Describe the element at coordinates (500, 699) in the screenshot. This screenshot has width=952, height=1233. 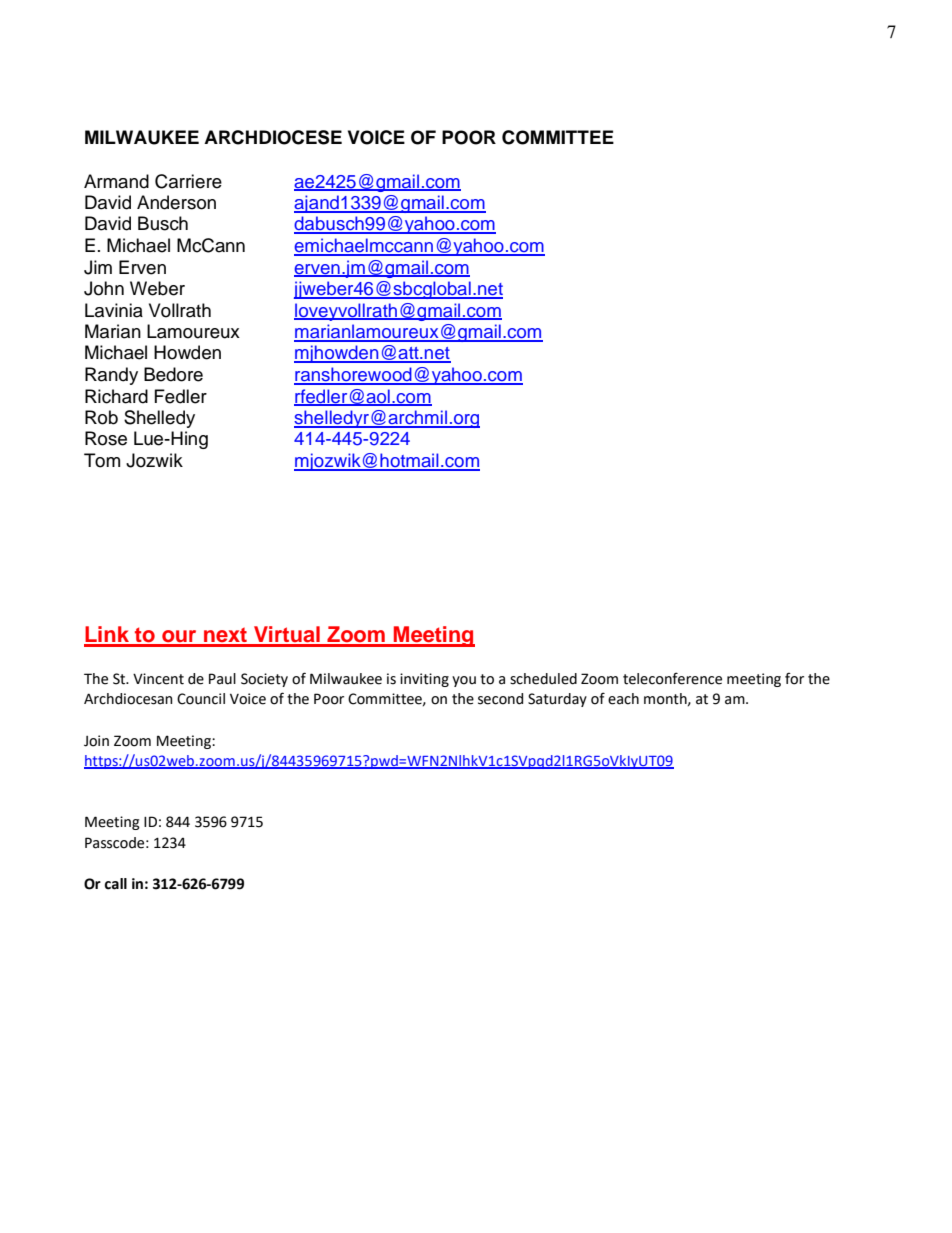
I see `second` at that location.
